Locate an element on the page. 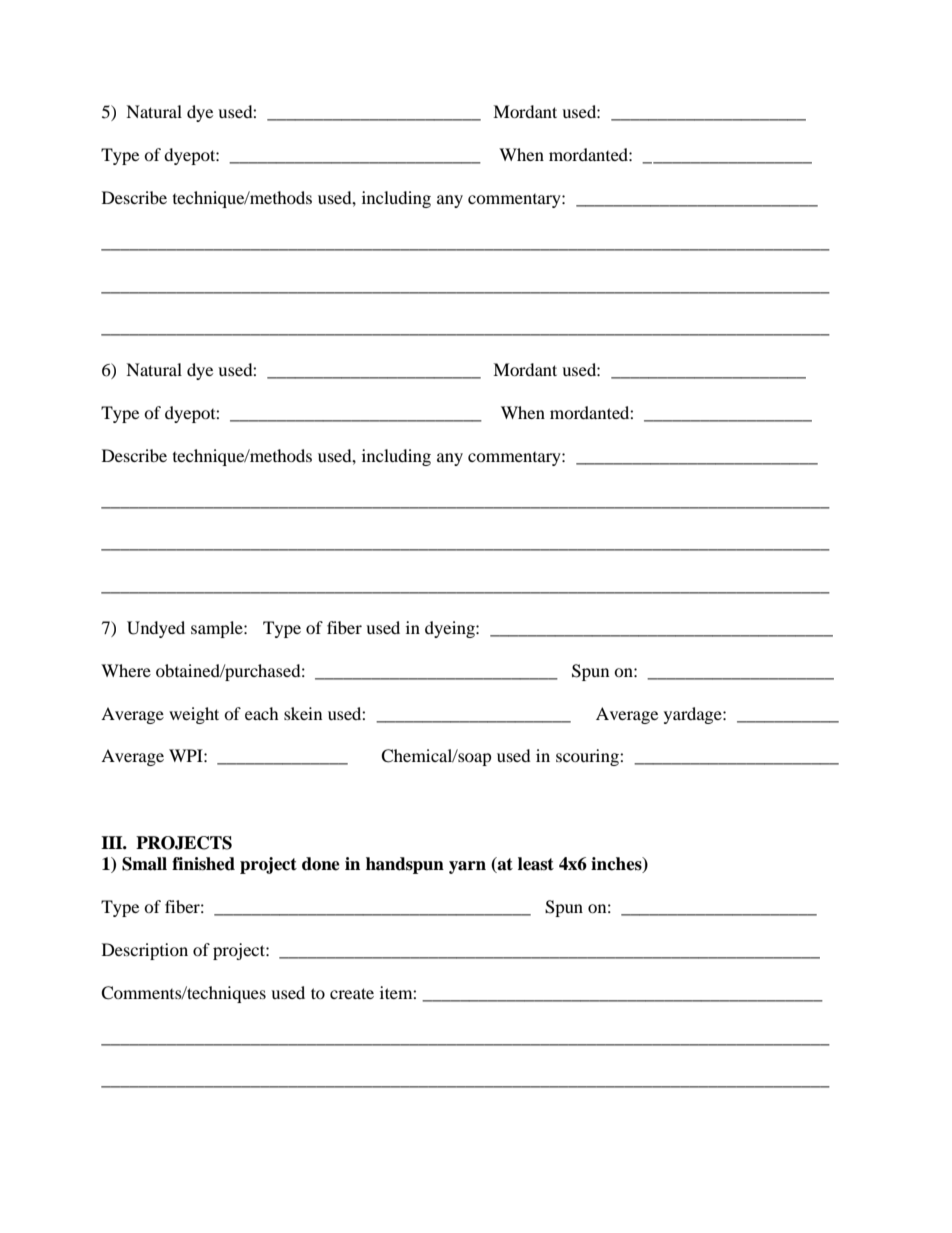 The height and width of the document is (1233, 952). yarn is located at coordinates (467, 867).
